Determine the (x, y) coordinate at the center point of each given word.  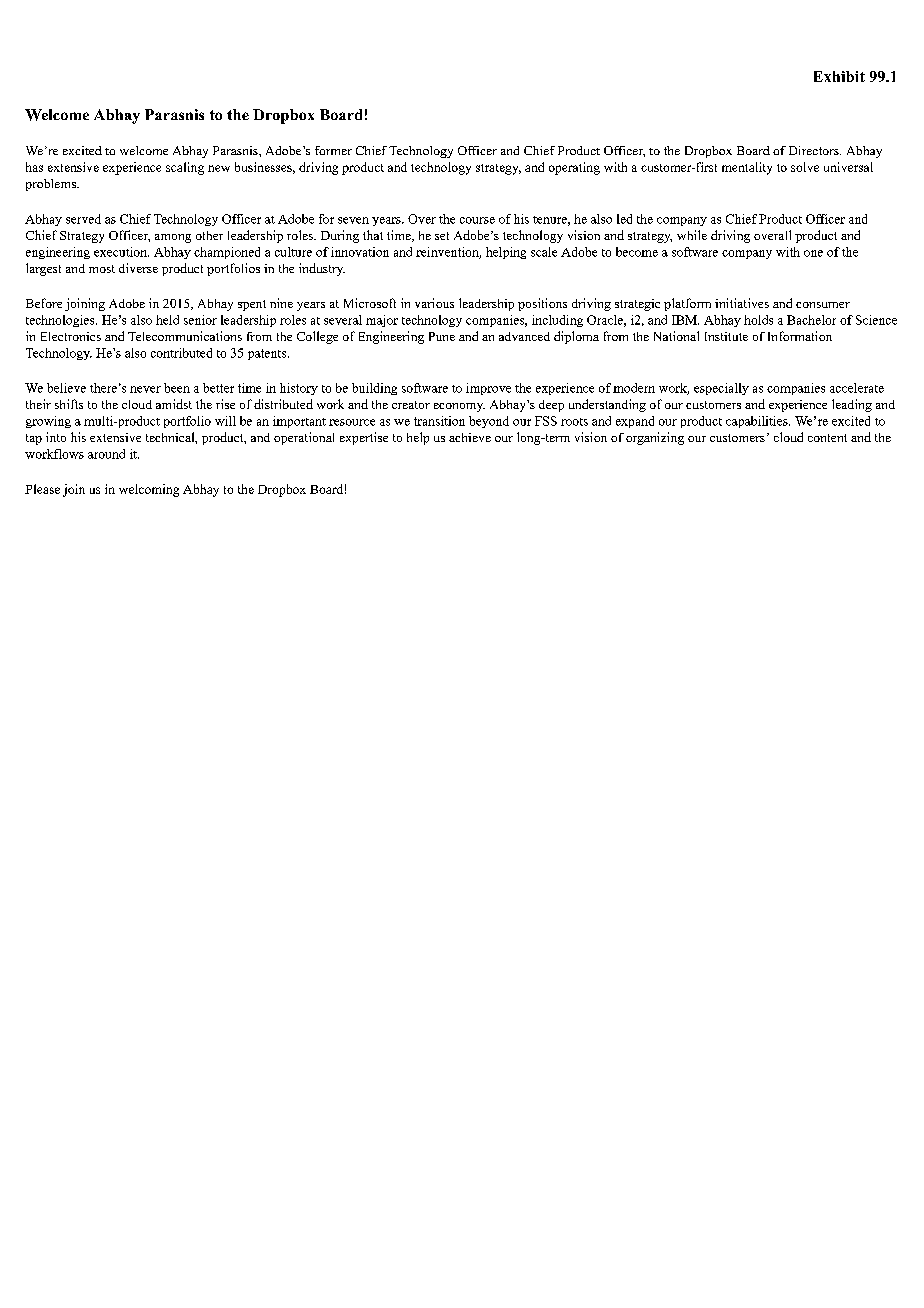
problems (52, 185)
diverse (138, 268)
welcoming (149, 490)
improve (488, 389)
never (145, 389)
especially (721, 389)
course (477, 220)
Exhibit (839, 76)
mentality (747, 168)
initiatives (742, 303)
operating (574, 168)
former (333, 150)
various (434, 303)
